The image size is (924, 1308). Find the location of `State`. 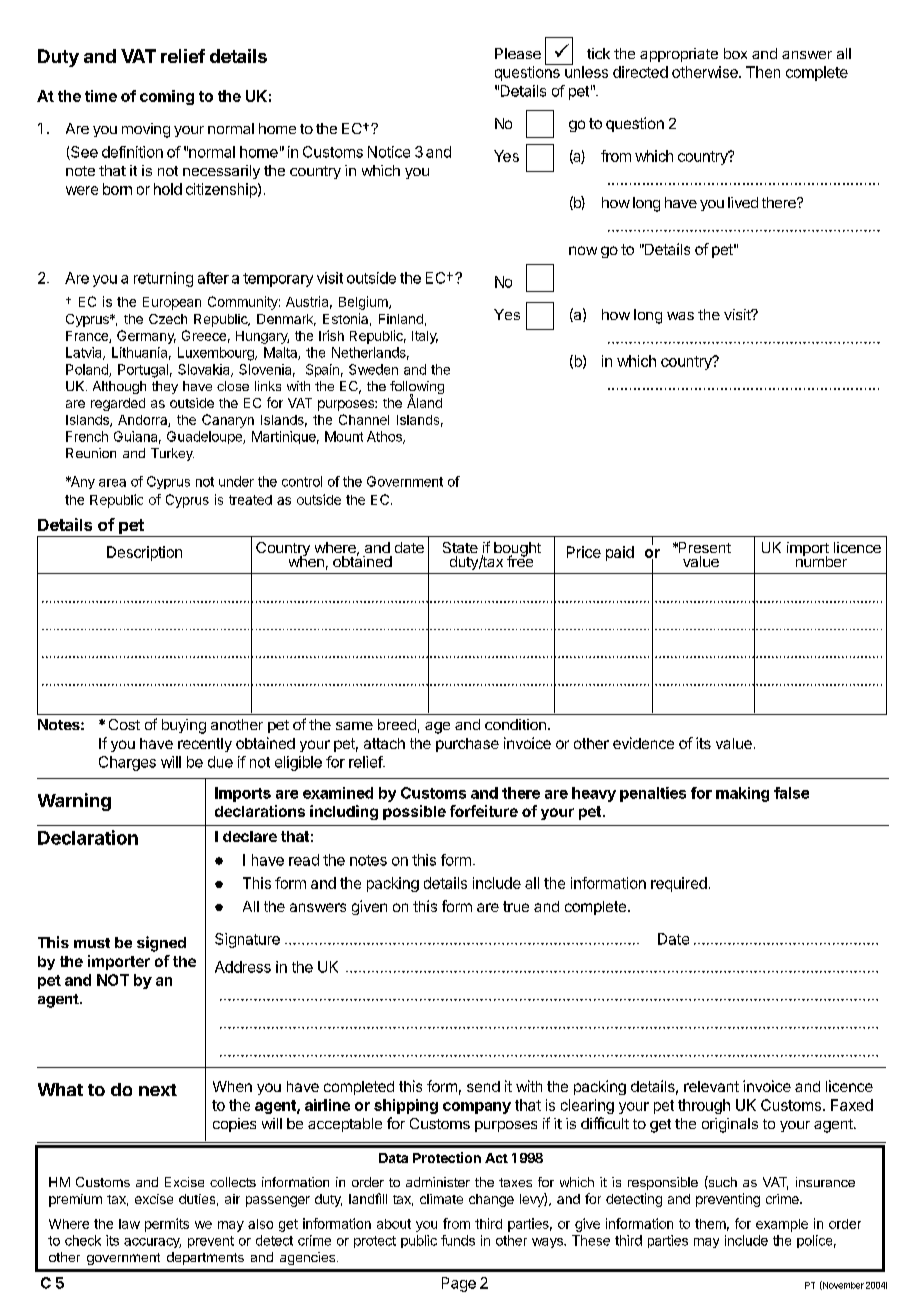

State is located at coordinates (460, 547).
